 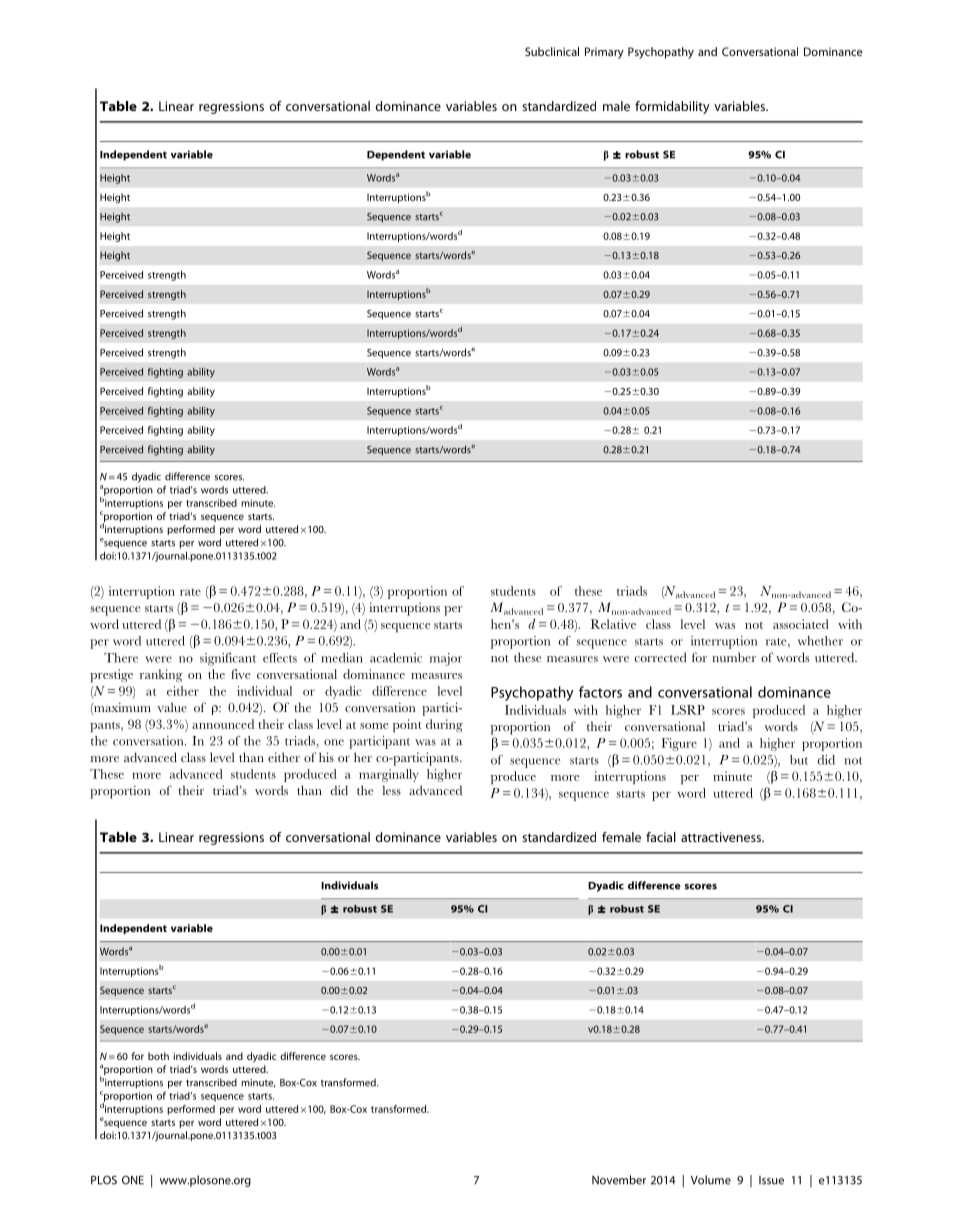 I want to click on Subclinical, so click(x=552, y=51).
